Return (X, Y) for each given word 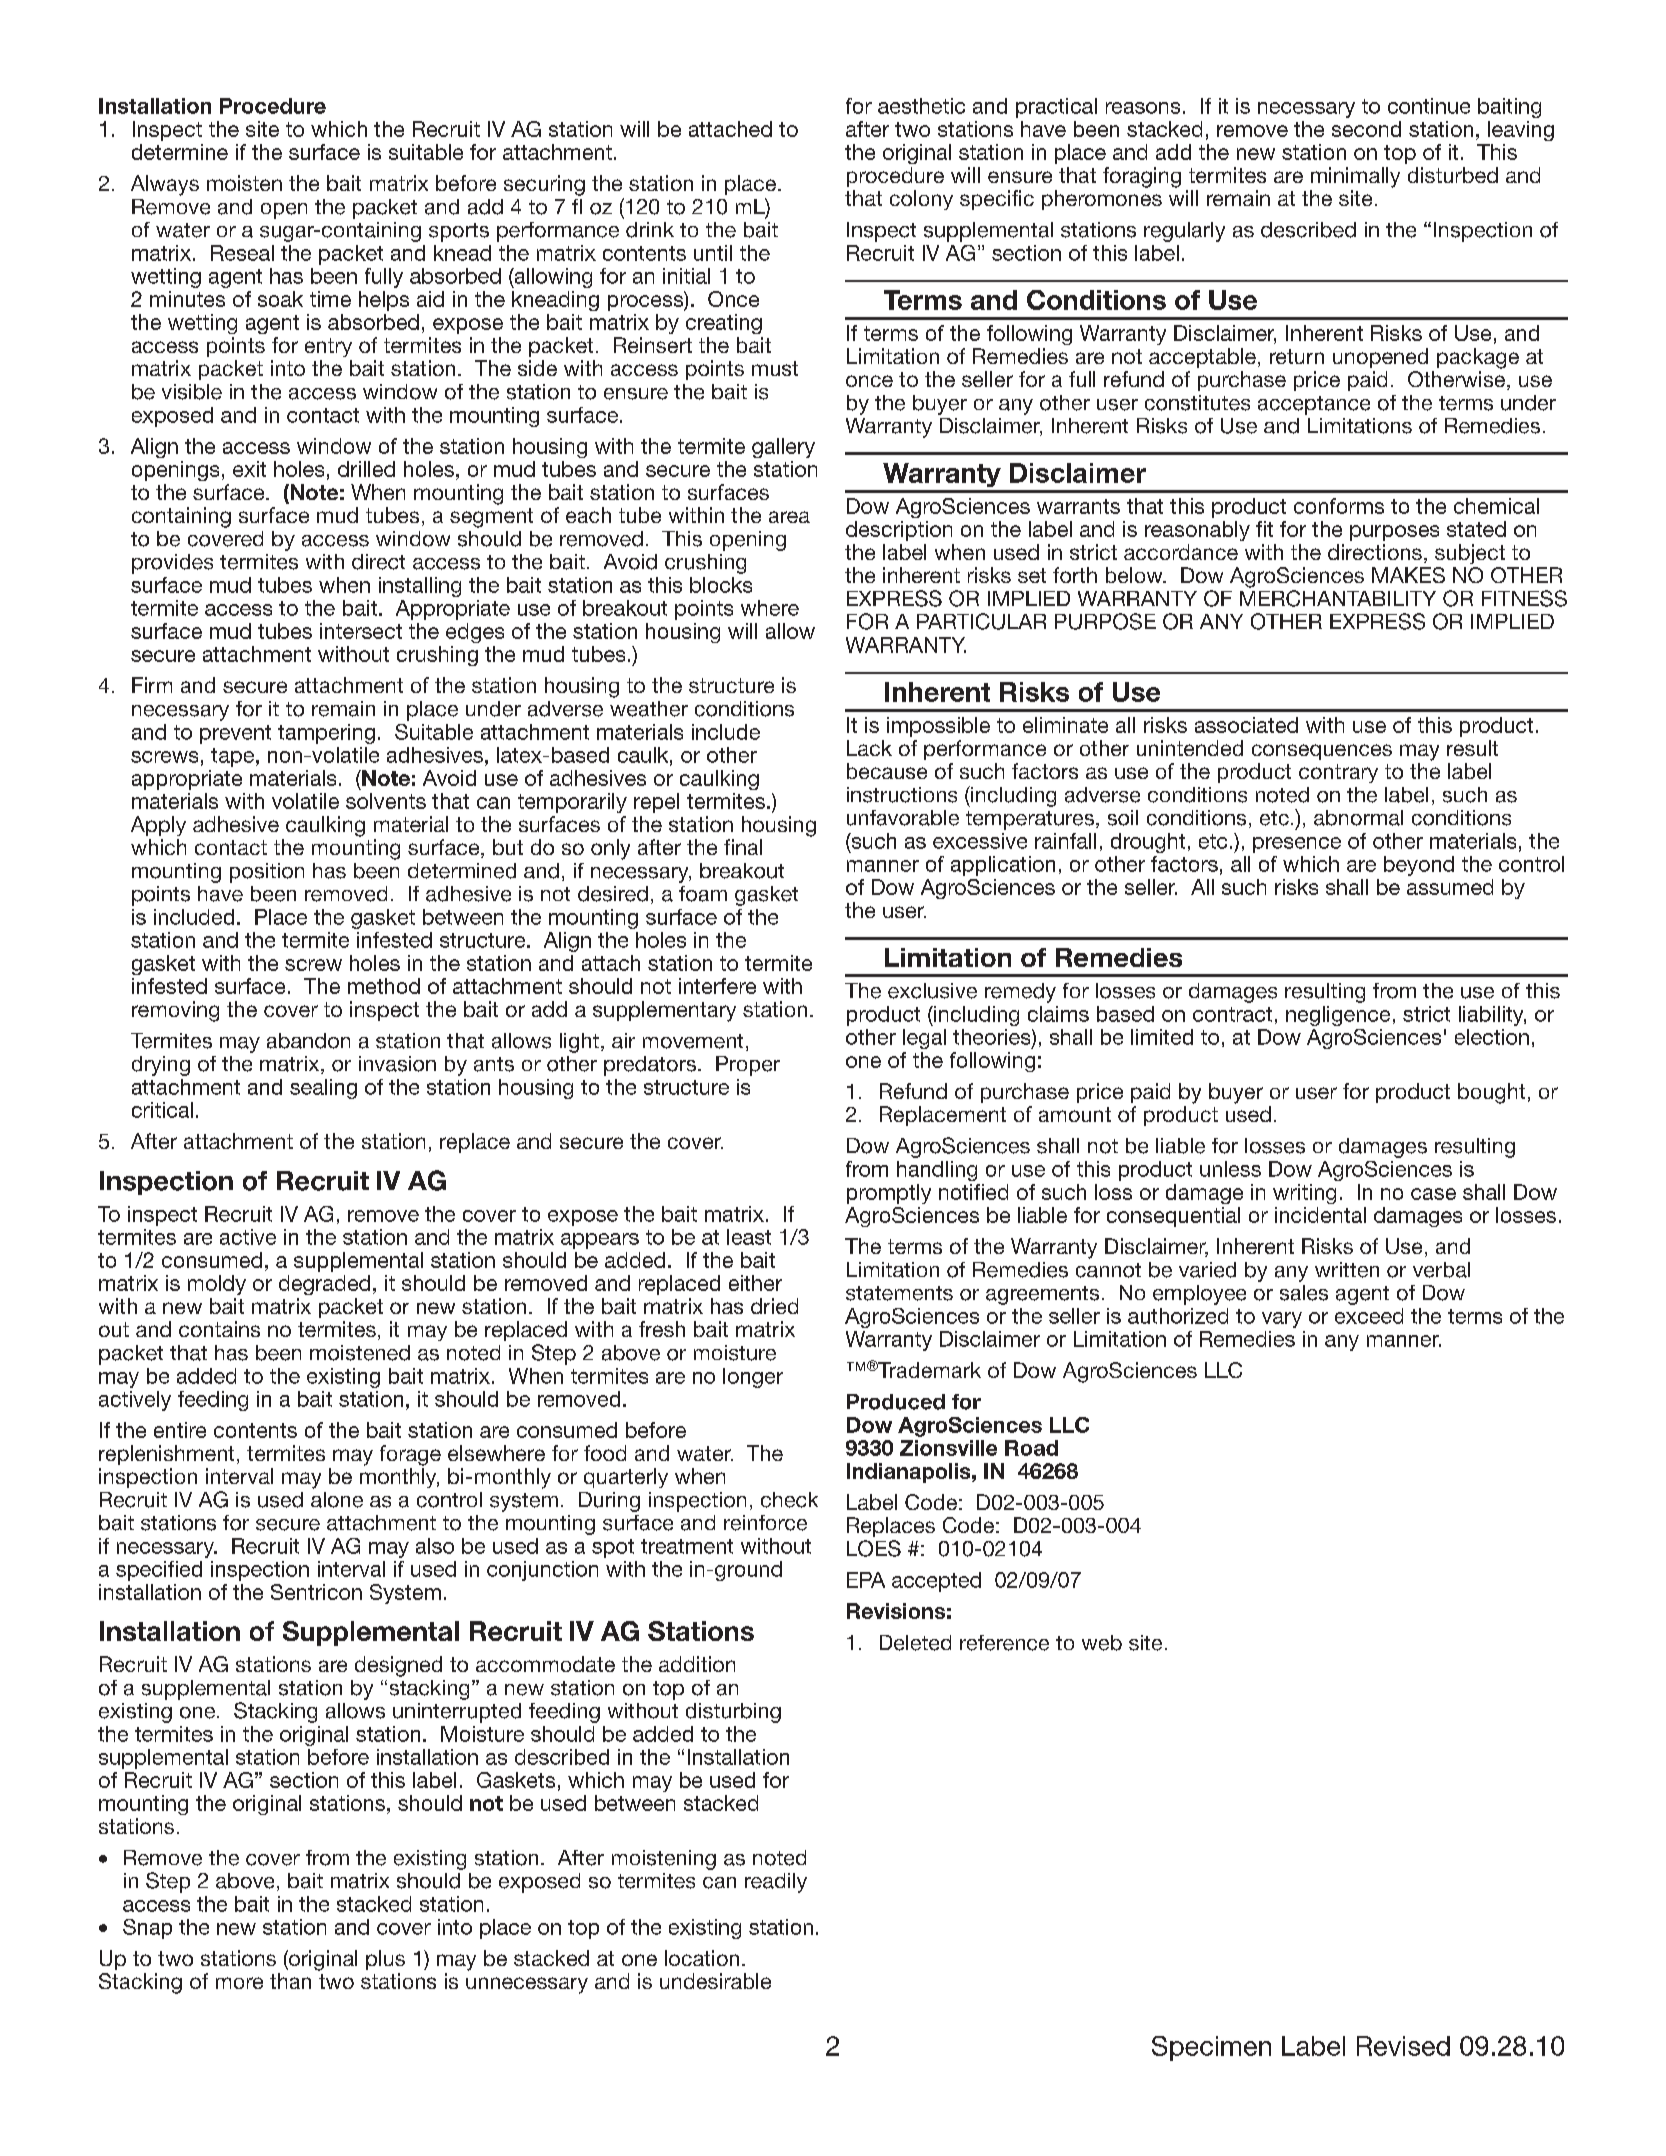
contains (219, 1329)
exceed (1369, 1316)
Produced (896, 1402)
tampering (326, 734)
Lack (869, 748)
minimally (1355, 177)
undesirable (715, 1981)
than (290, 1981)
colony (921, 200)
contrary (1338, 773)
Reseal (242, 253)
